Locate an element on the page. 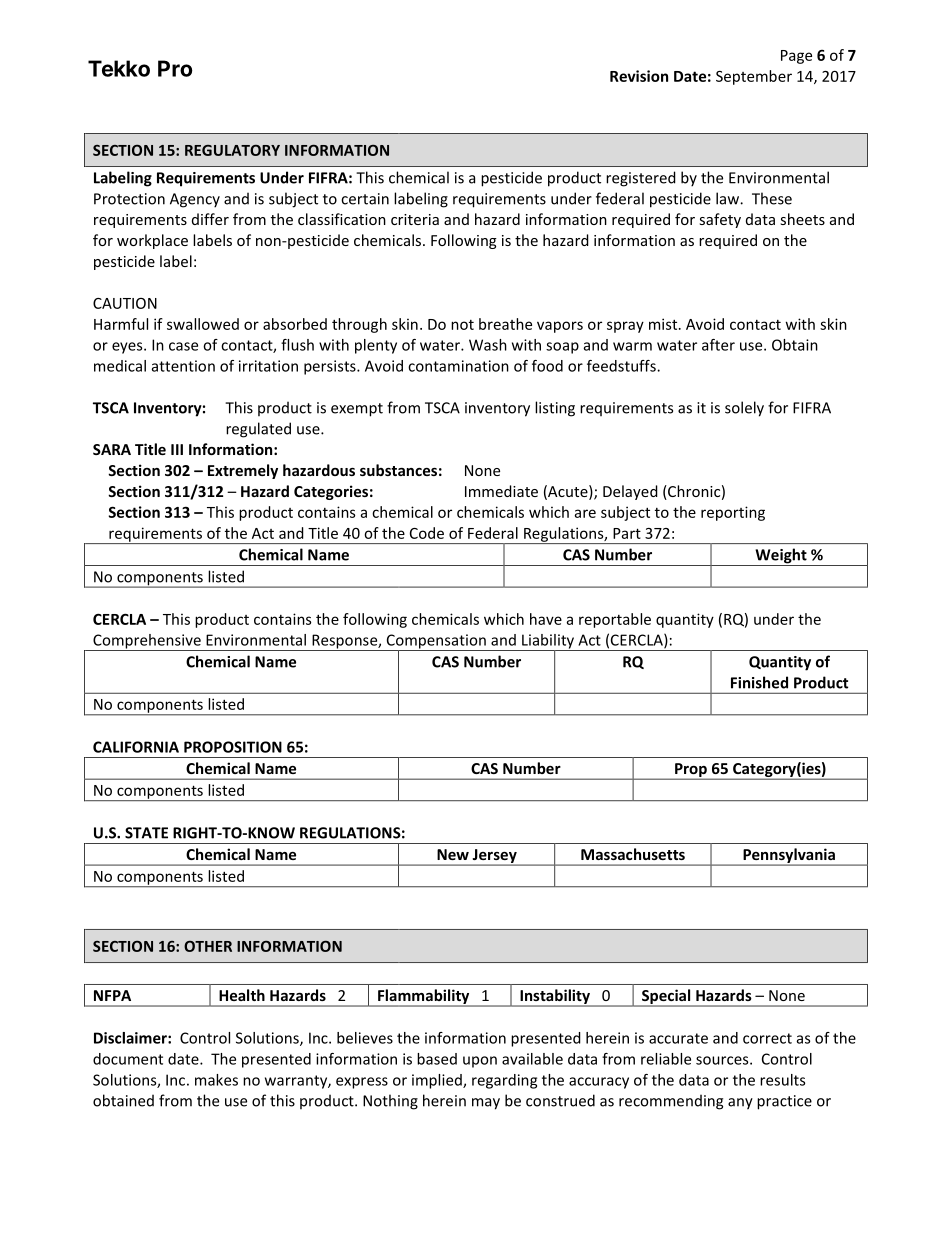 The height and width of the page is (1233, 952). Wash is located at coordinates (488, 345).
